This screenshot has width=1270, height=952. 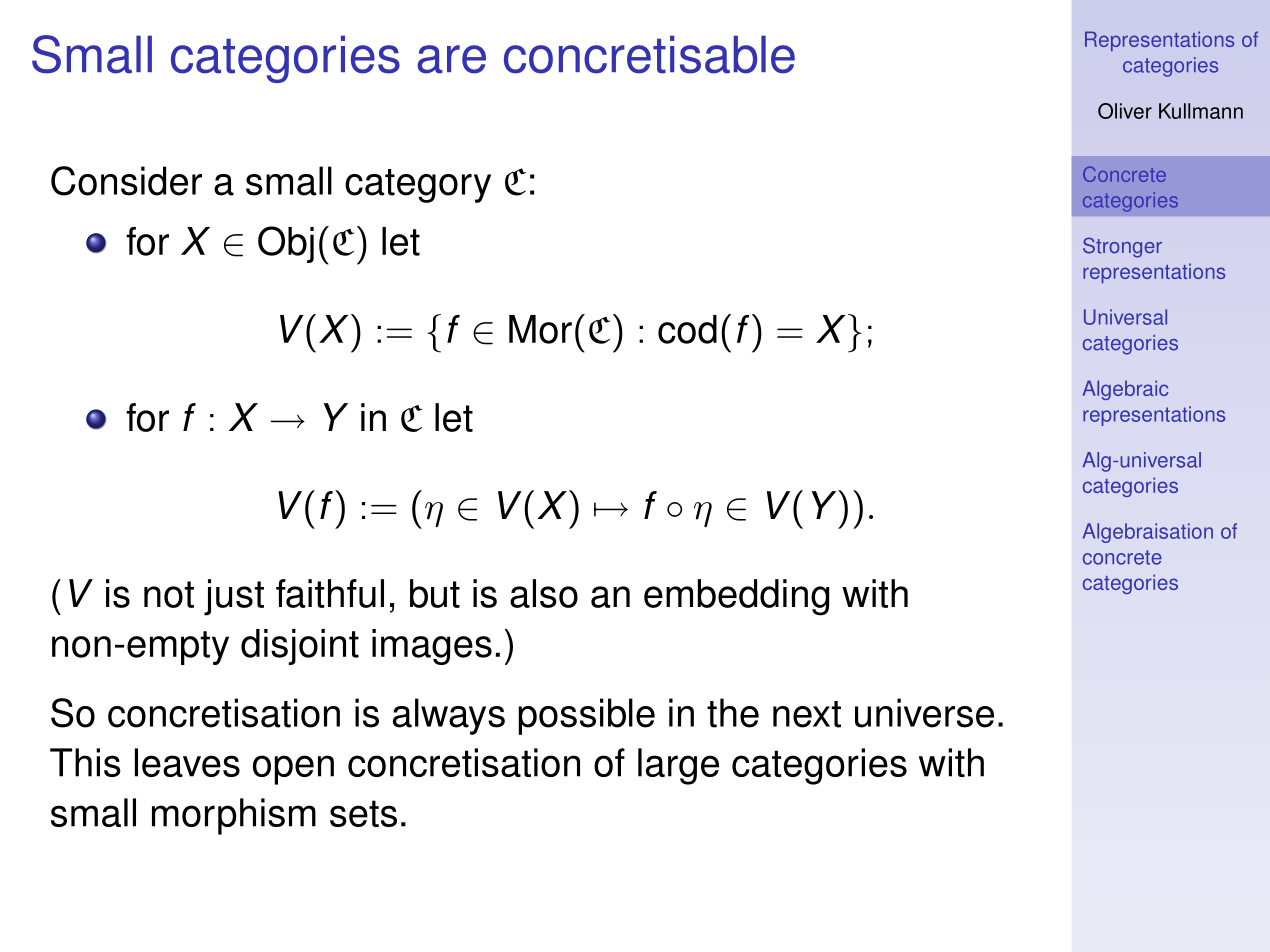 What do you see at coordinates (169, 594) in the screenshot?
I see `not` at bounding box center [169, 594].
